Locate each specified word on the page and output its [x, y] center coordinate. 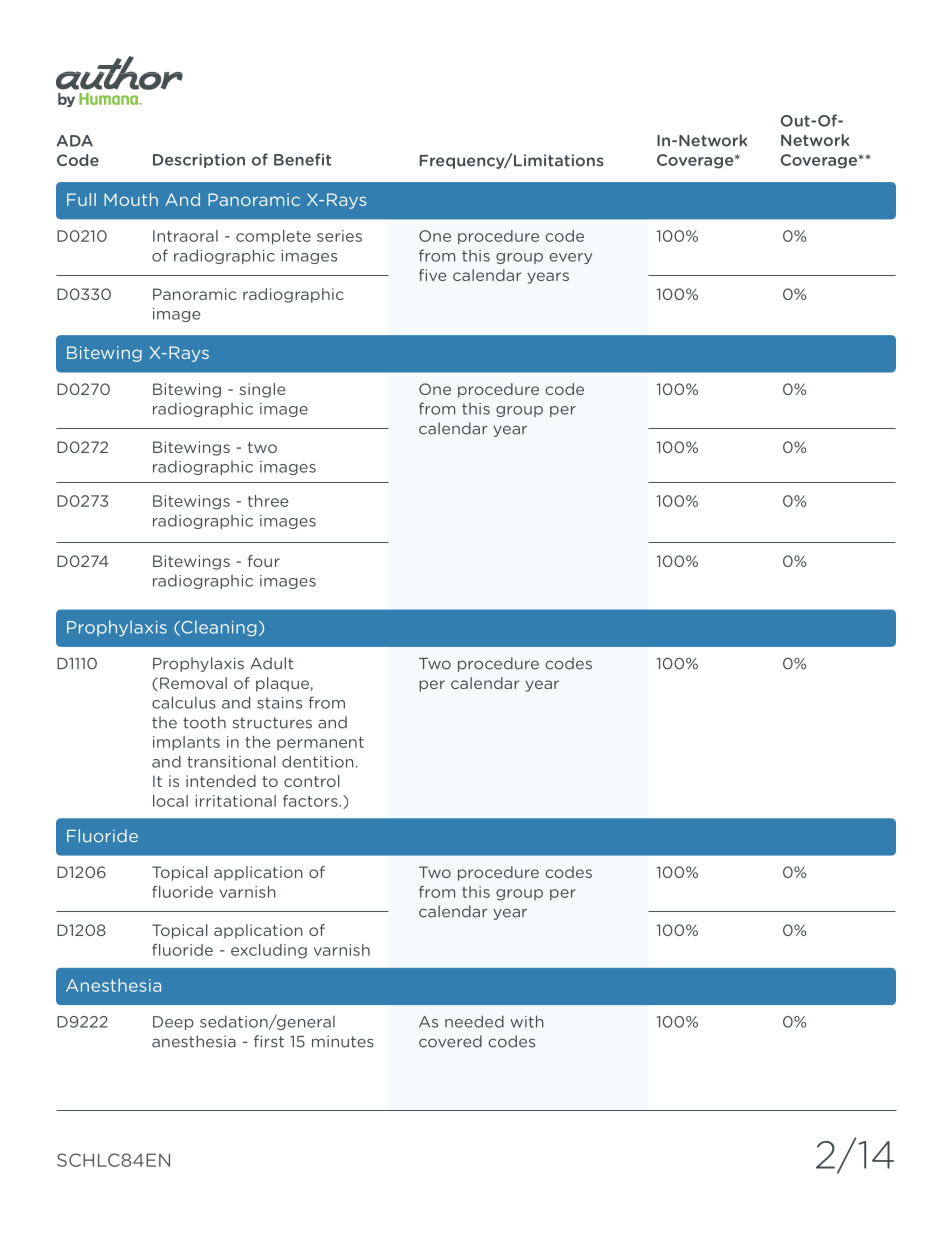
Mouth [131, 199]
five [433, 275]
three [268, 501]
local [170, 801]
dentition [318, 761]
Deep [173, 1023]
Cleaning [217, 628]
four [264, 561]
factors [311, 801]
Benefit [302, 159]
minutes [343, 1041]
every [570, 258]
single [262, 390]
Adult [271, 663]
